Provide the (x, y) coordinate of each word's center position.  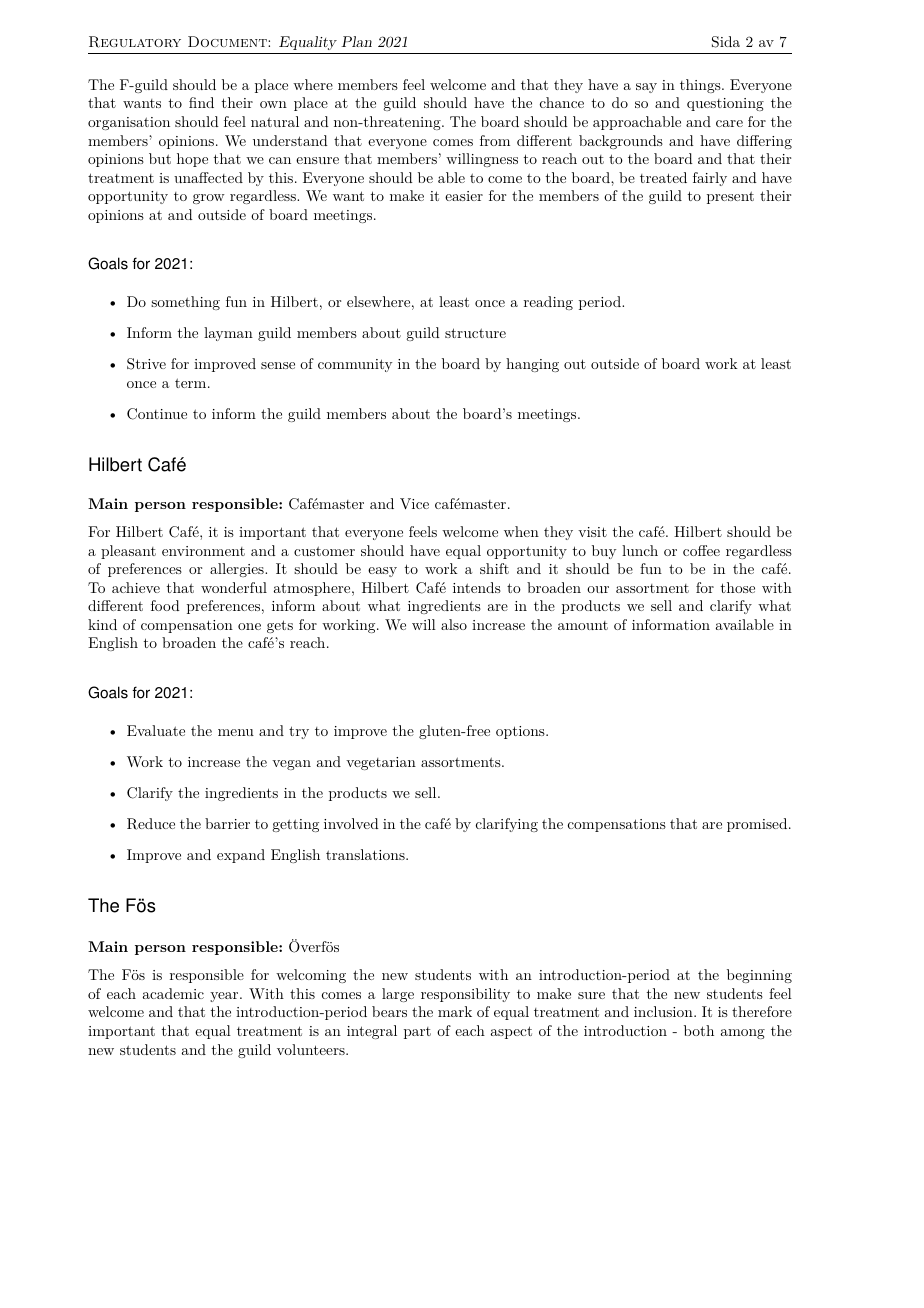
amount (583, 625)
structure (475, 333)
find (201, 102)
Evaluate (156, 730)
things (700, 86)
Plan (356, 41)
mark (455, 1011)
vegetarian (381, 763)
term (192, 383)
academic (173, 993)
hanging (532, 365)
